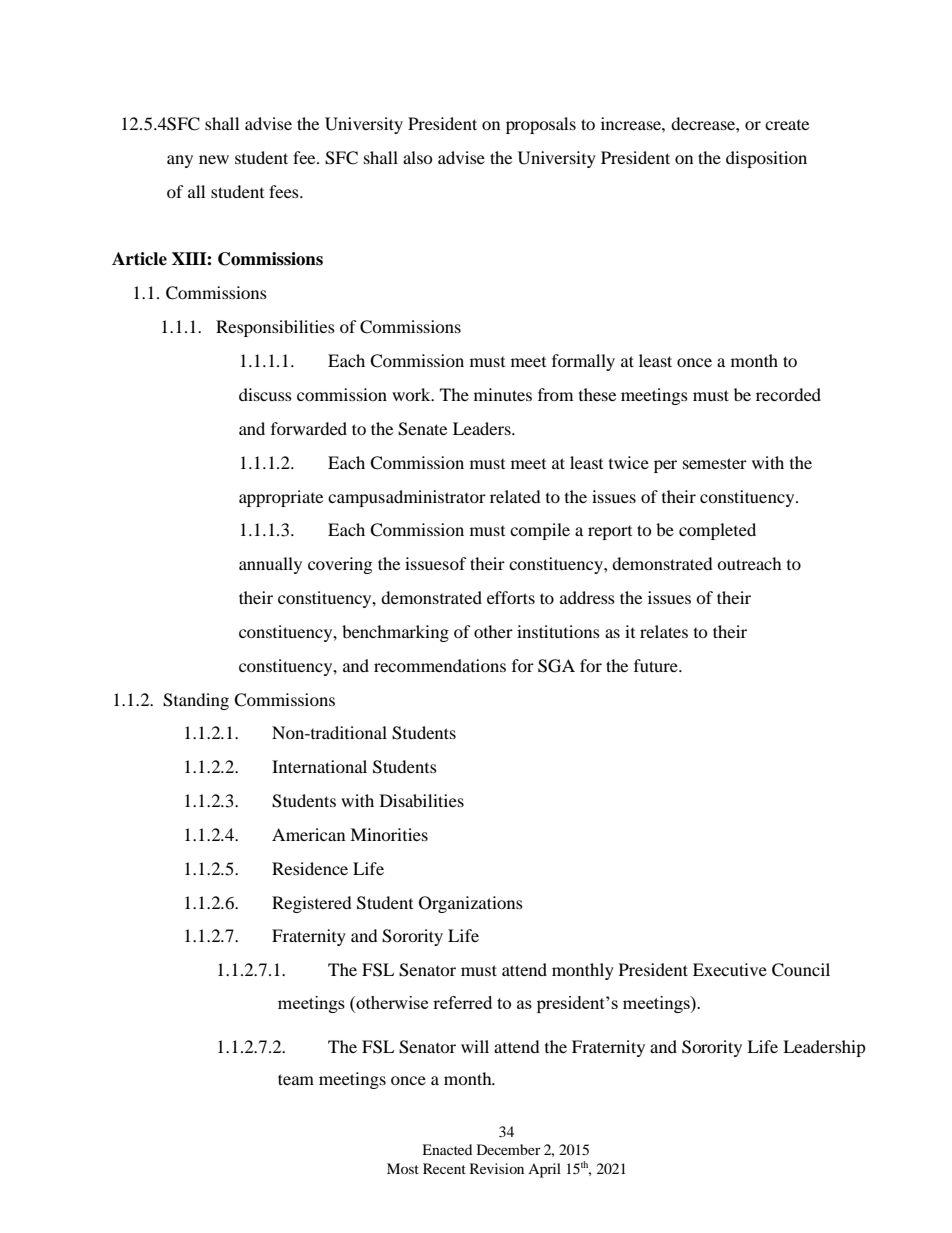  What do you see at coordinates (296, 1079) in the screenshot?
I see `team` at bounding box center [296, 1079].
